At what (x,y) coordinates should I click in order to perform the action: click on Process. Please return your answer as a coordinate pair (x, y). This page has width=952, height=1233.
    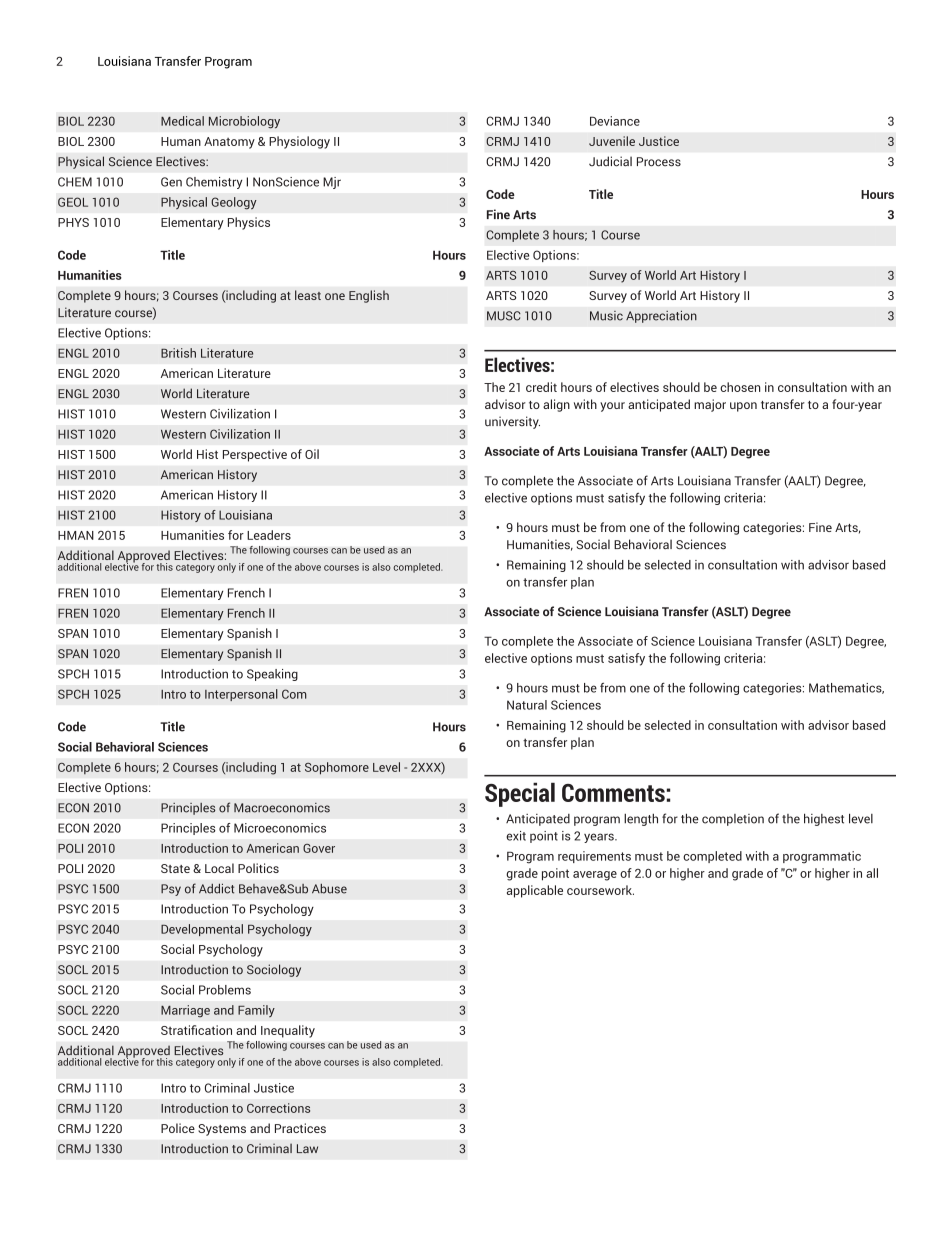
    Looking at the image, I should click on (659, 162).
